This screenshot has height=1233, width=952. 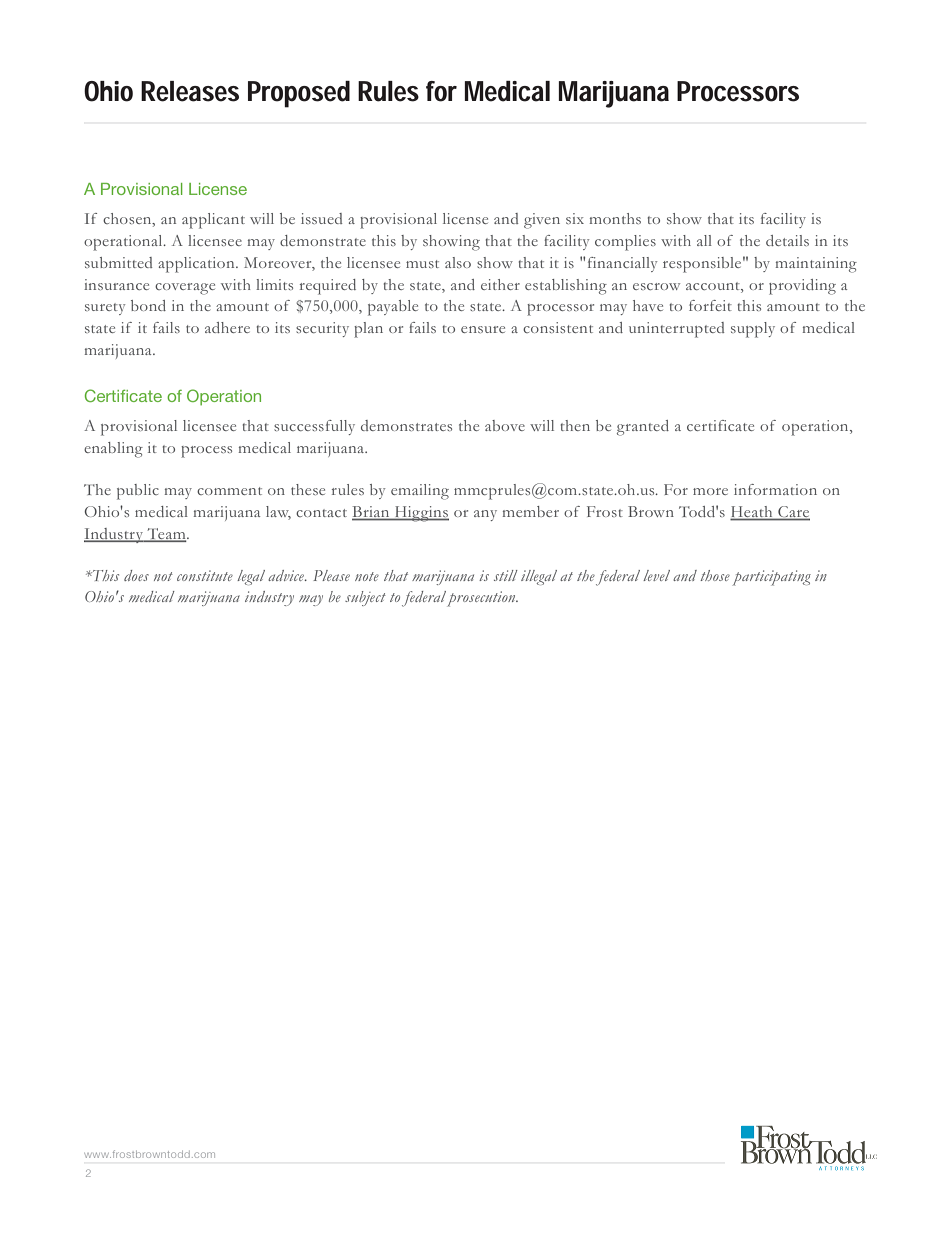 I want to click on Releases, so click(x=190, y=91).
